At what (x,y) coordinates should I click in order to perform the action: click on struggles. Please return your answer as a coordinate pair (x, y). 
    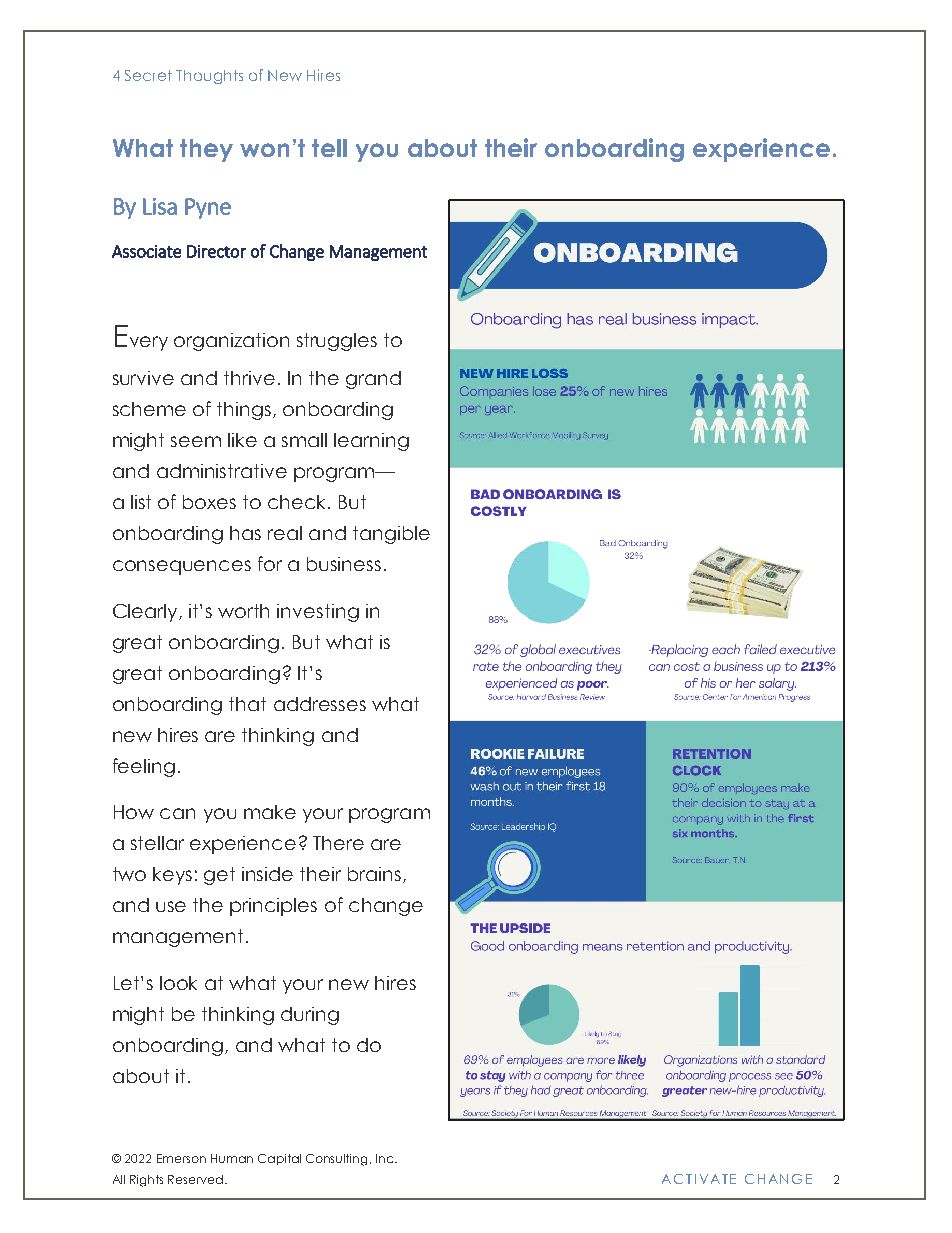
    Looking at the image, I should click on (337, 342).
